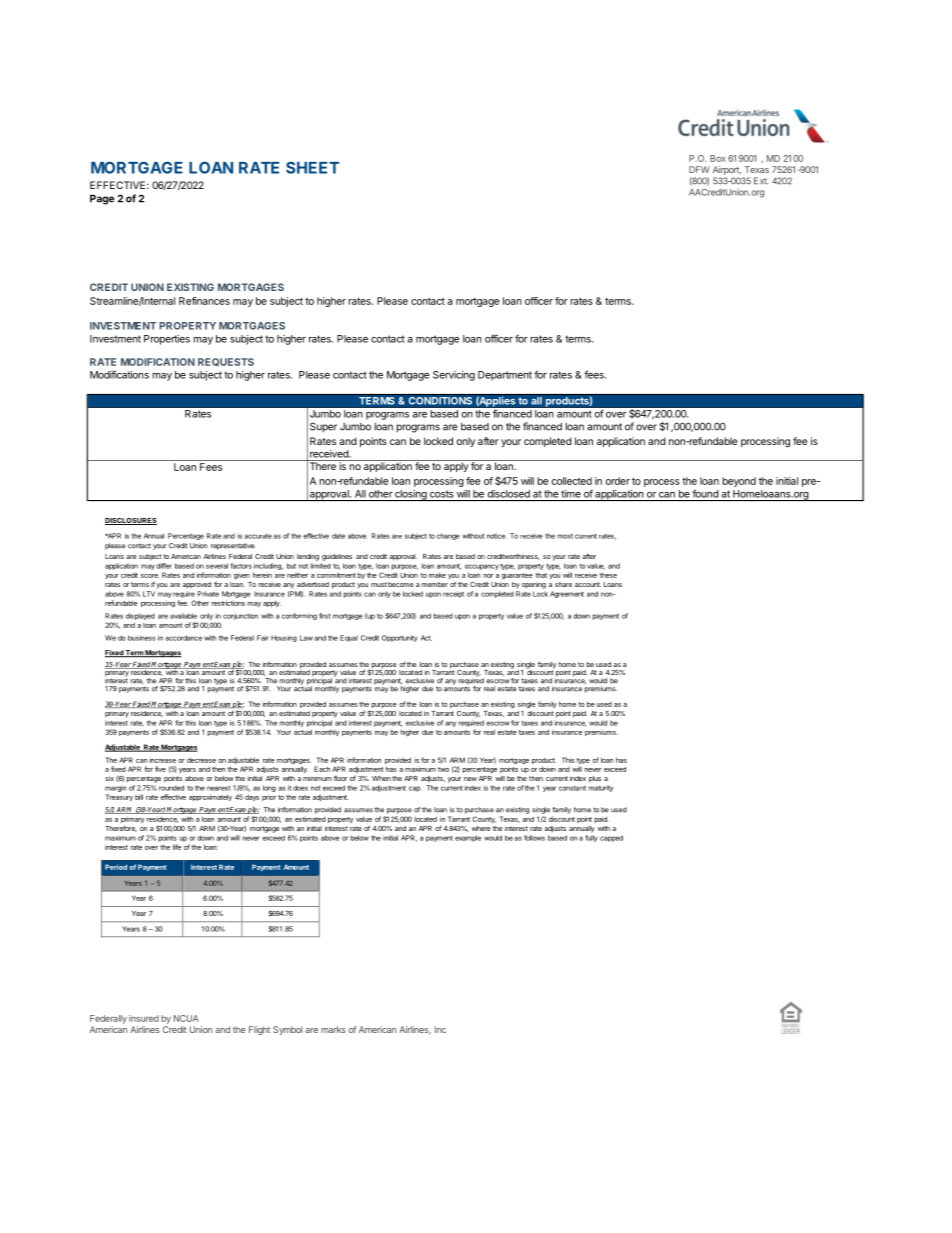 This screenshot has width=952, height=1233. I want to click on SHEET, so click(312, 167).
